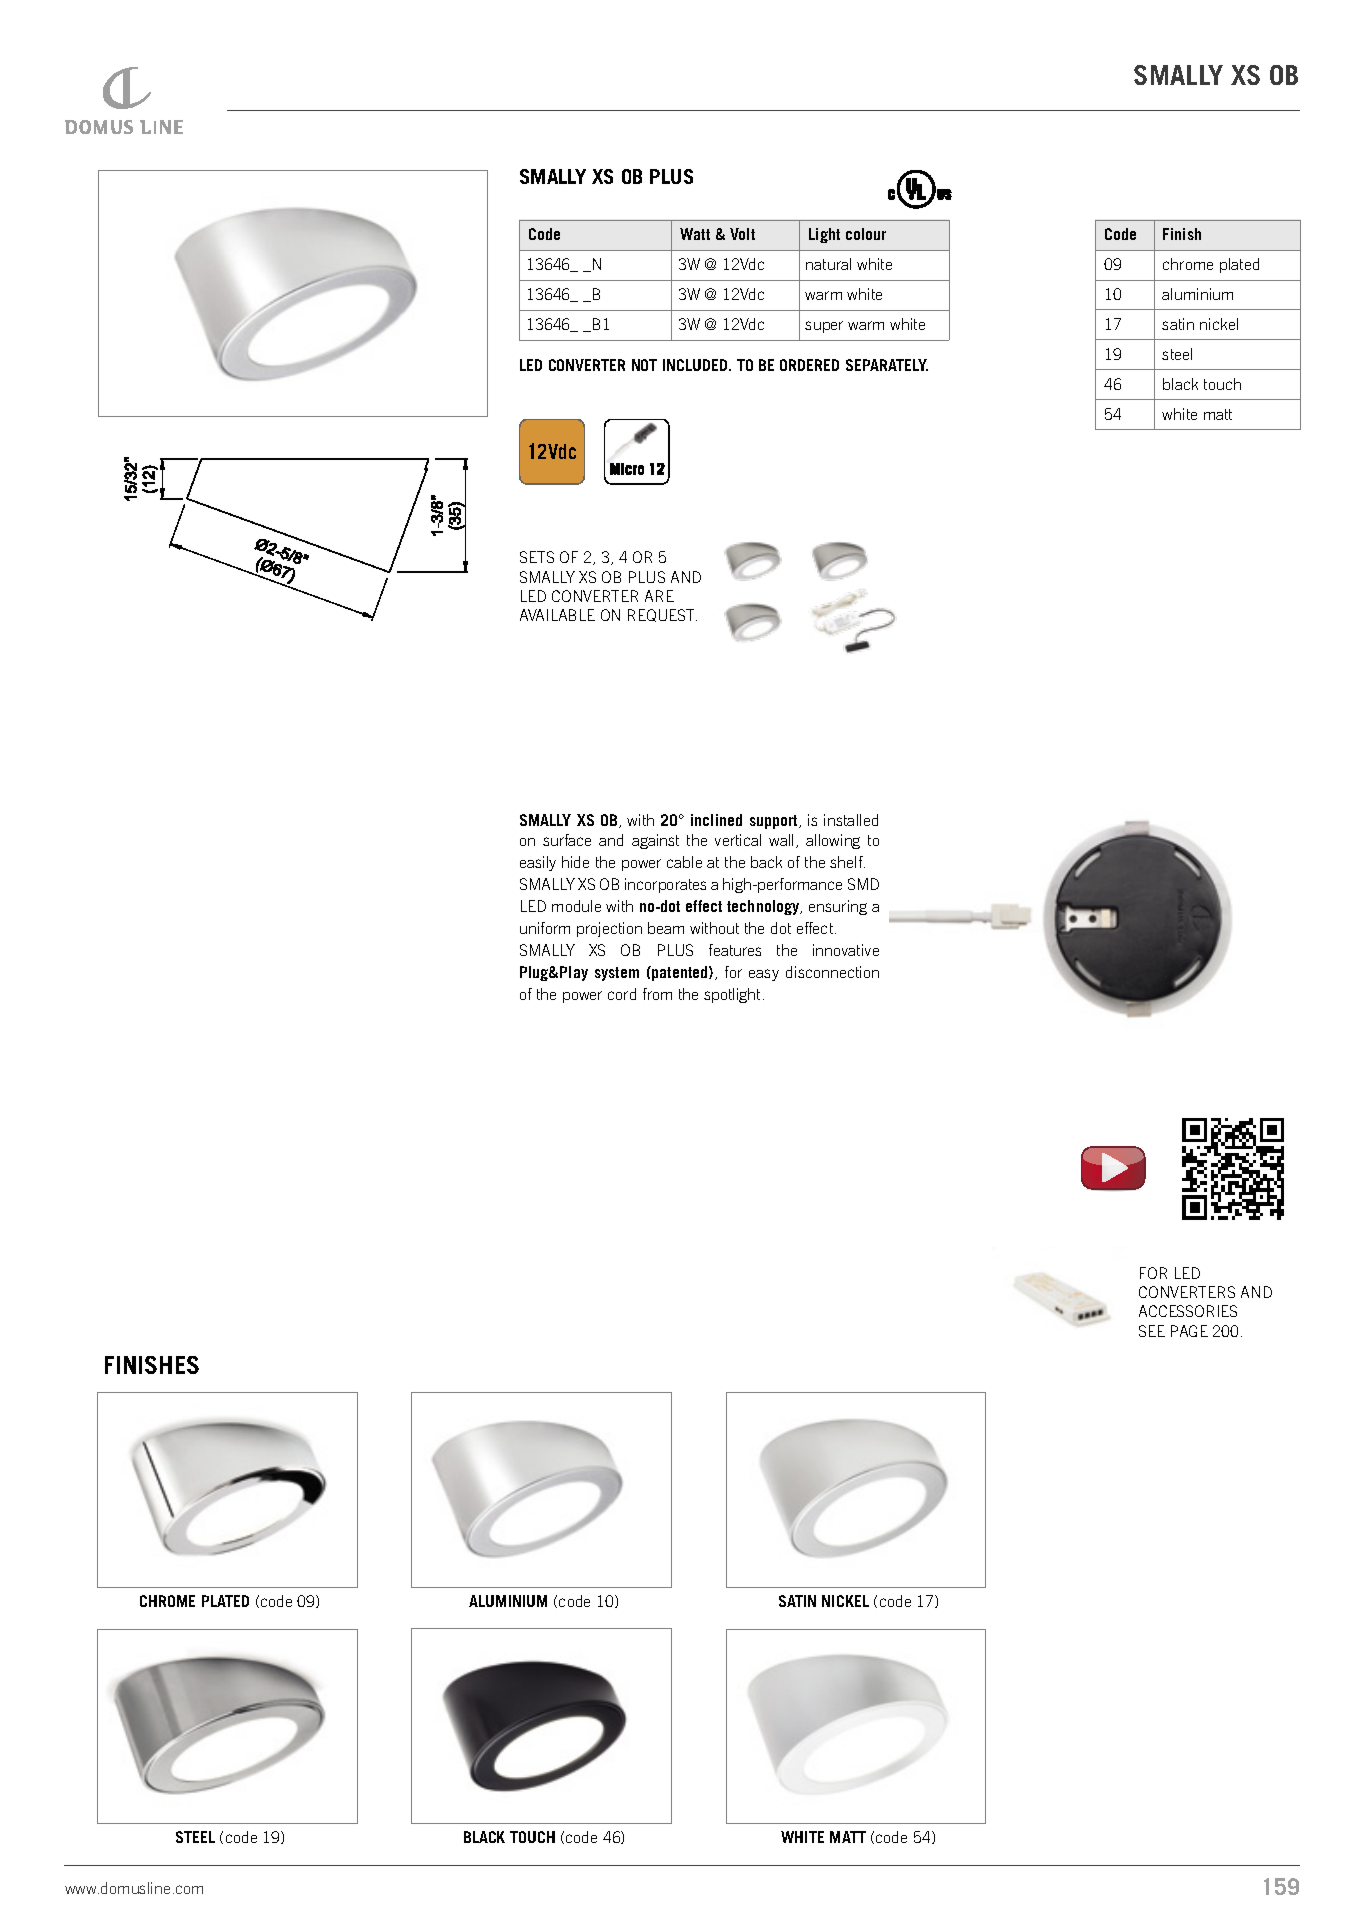 The height and width of the screenshot is (1930, 1365). What do you see at coordinates (828, 264) in the screenshot?
I see `natural` at bounding box center [828, 264].
